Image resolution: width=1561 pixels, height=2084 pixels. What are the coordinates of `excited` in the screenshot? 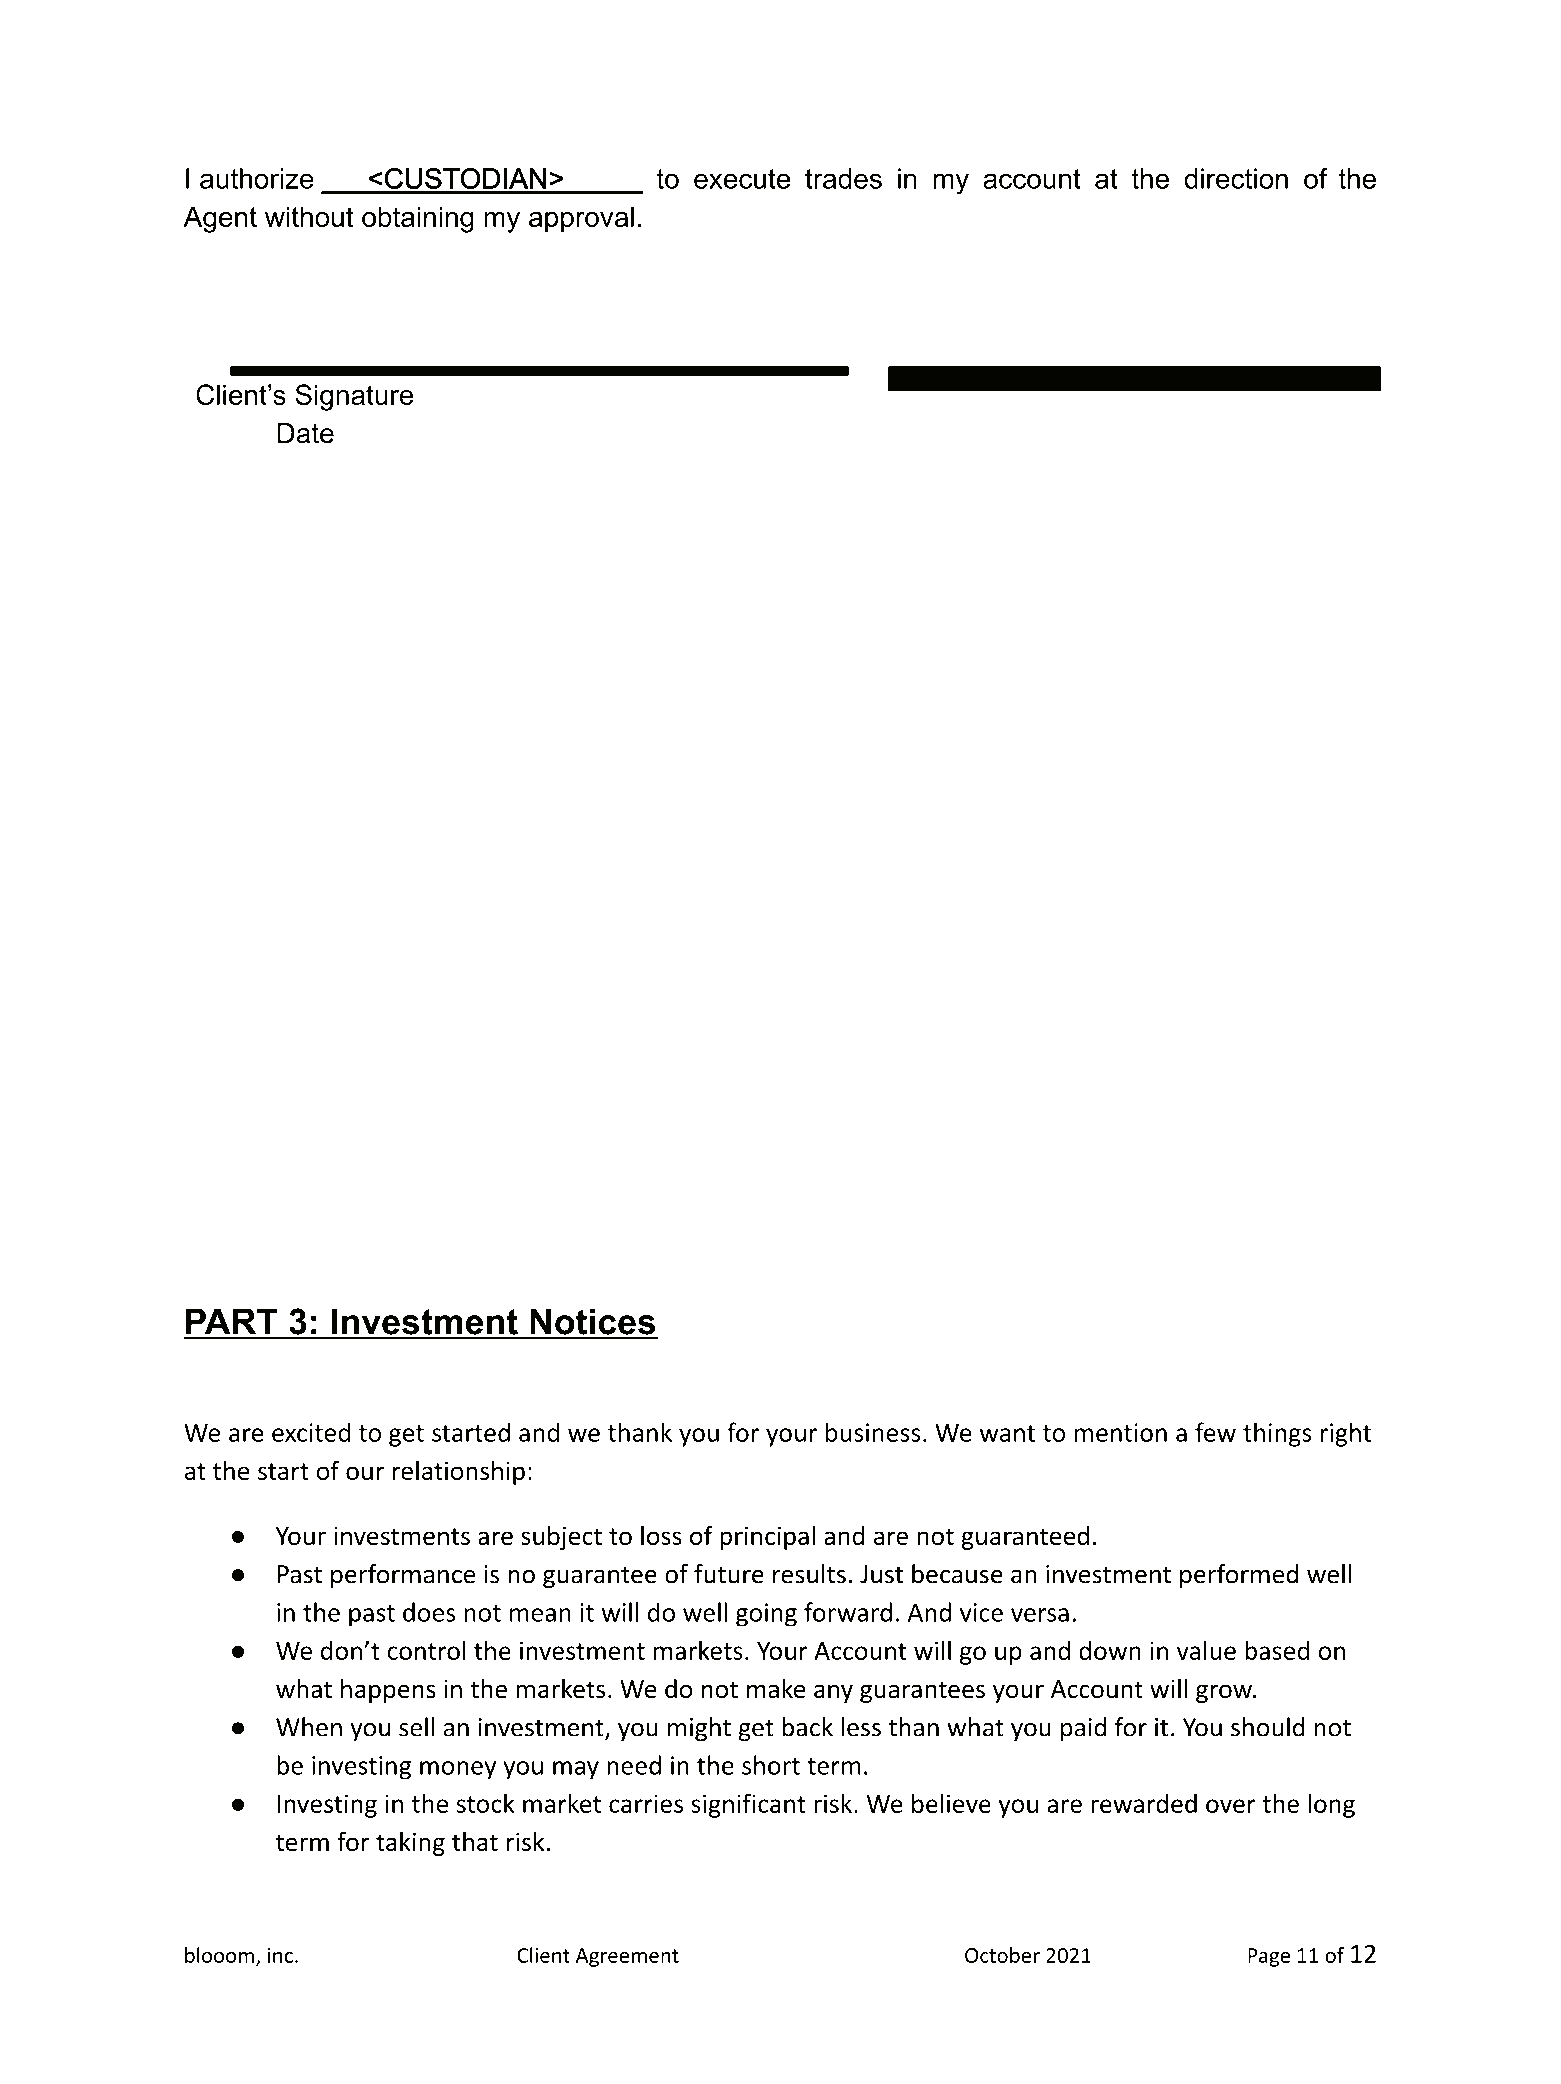 It's located at (311, 1432).
